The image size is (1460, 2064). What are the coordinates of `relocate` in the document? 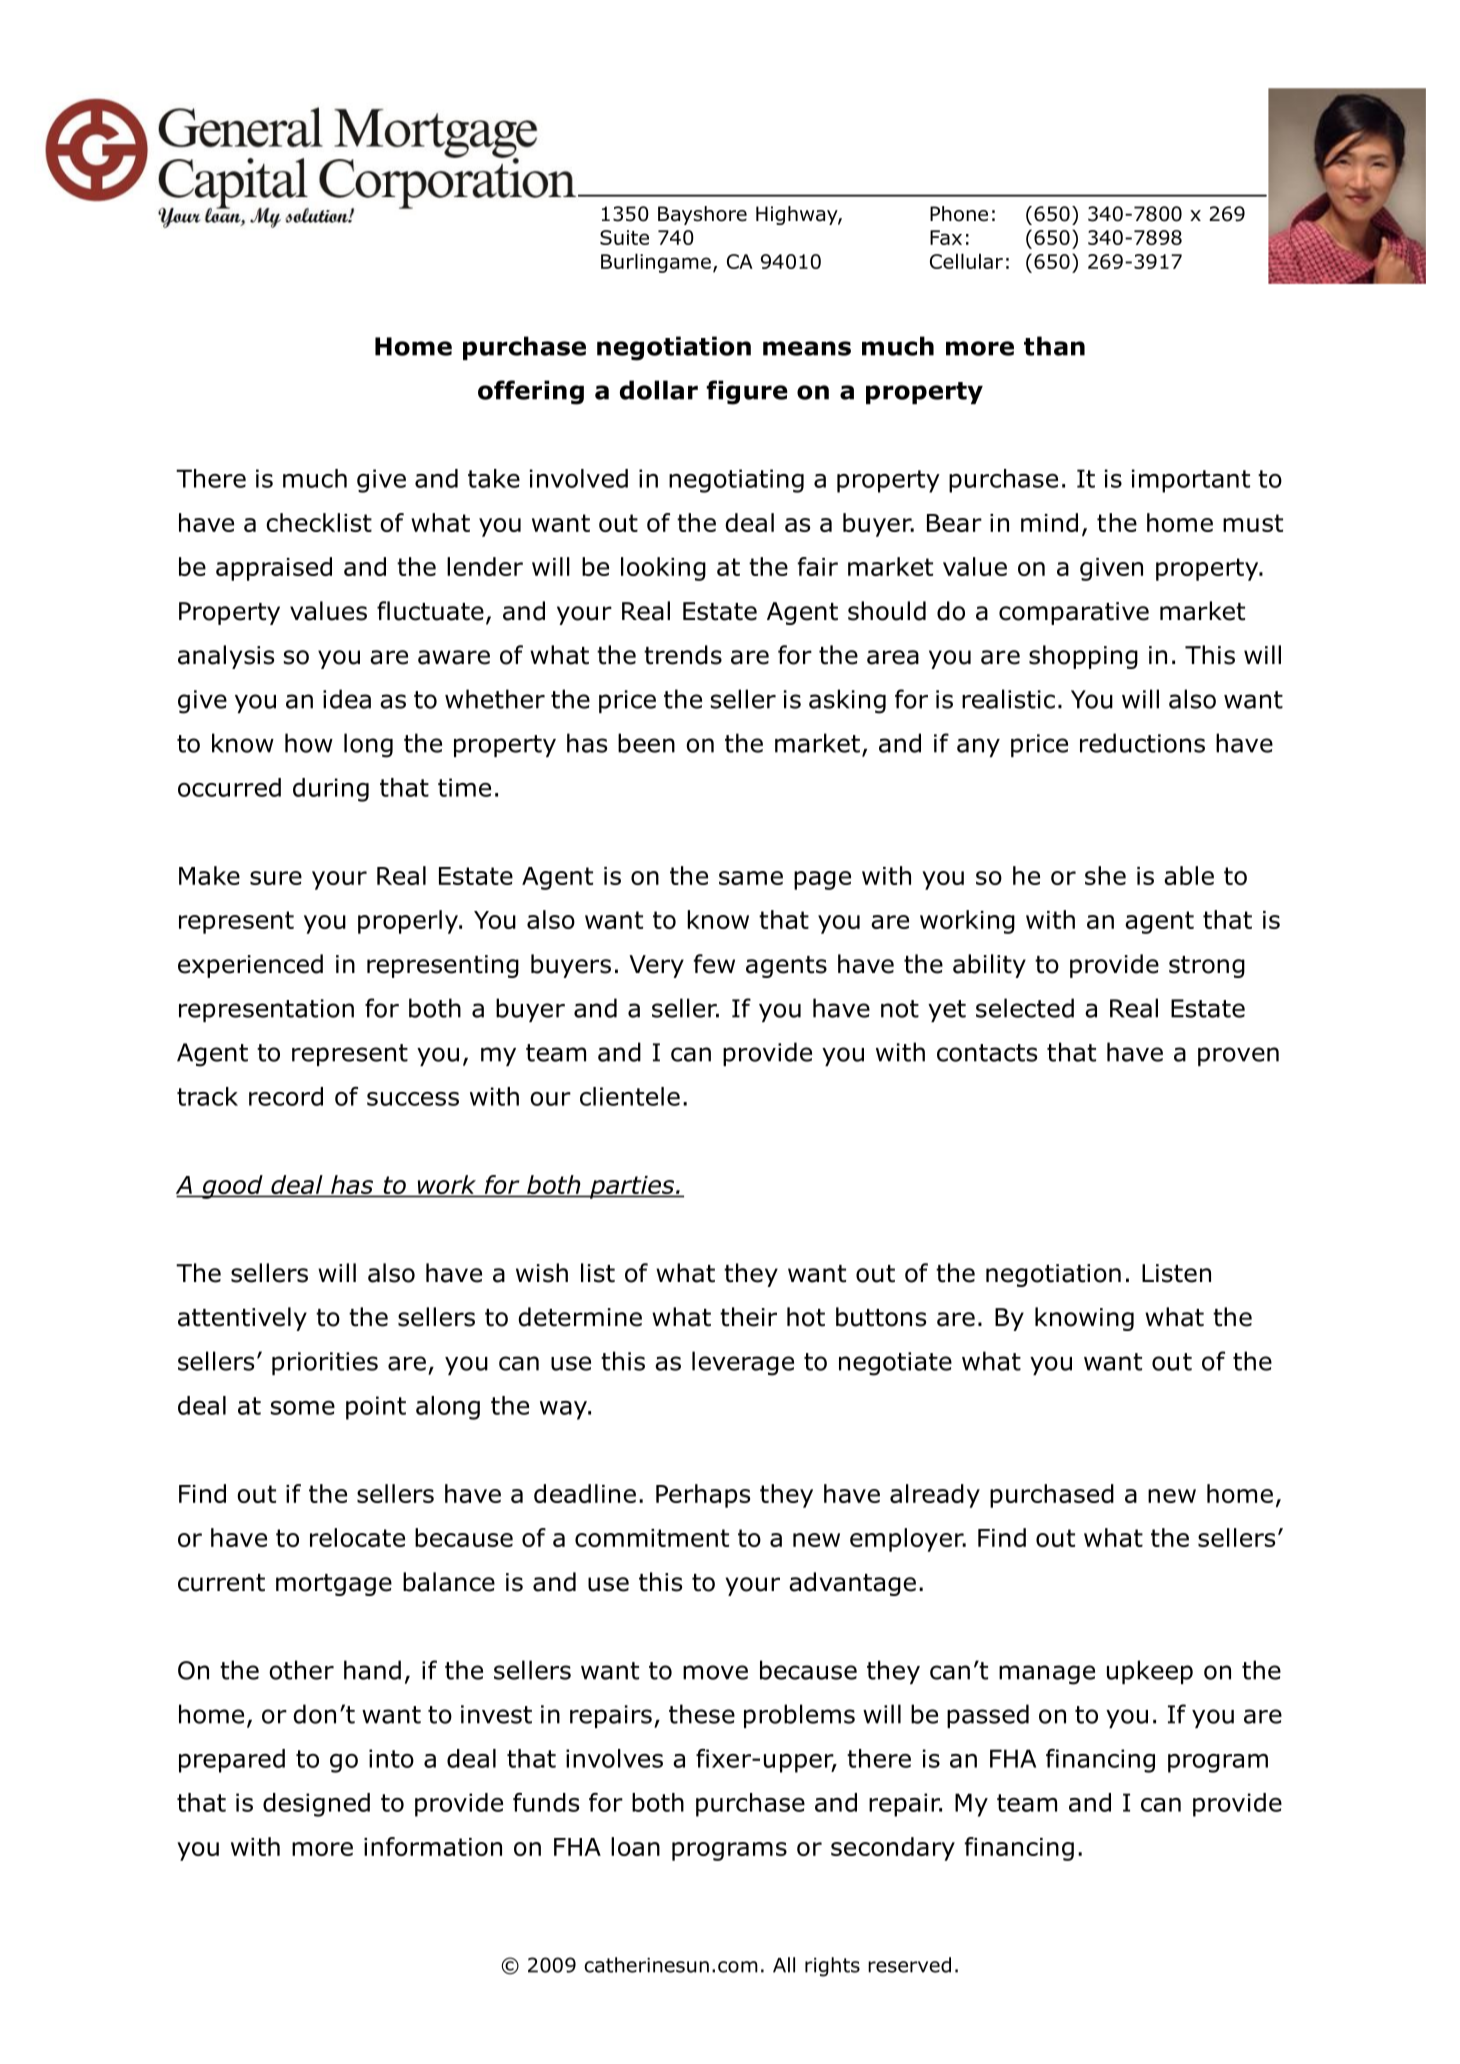 It's located at (357, 1537).
